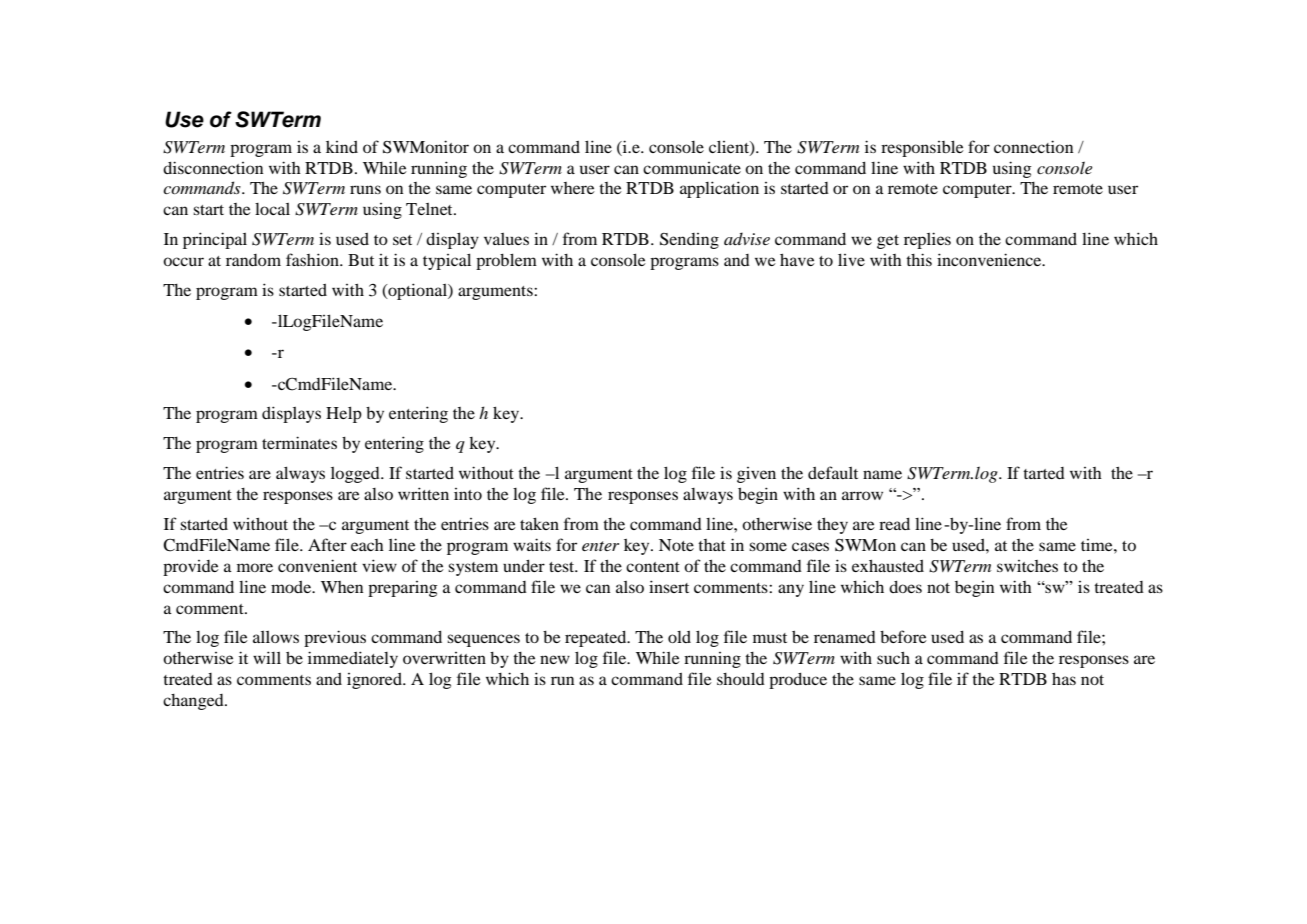 Image resolution: width=1307 pixels, height=924 pixels. Describe the element at coordinates (922, 148) in the document. I see `responsible` at that location.
